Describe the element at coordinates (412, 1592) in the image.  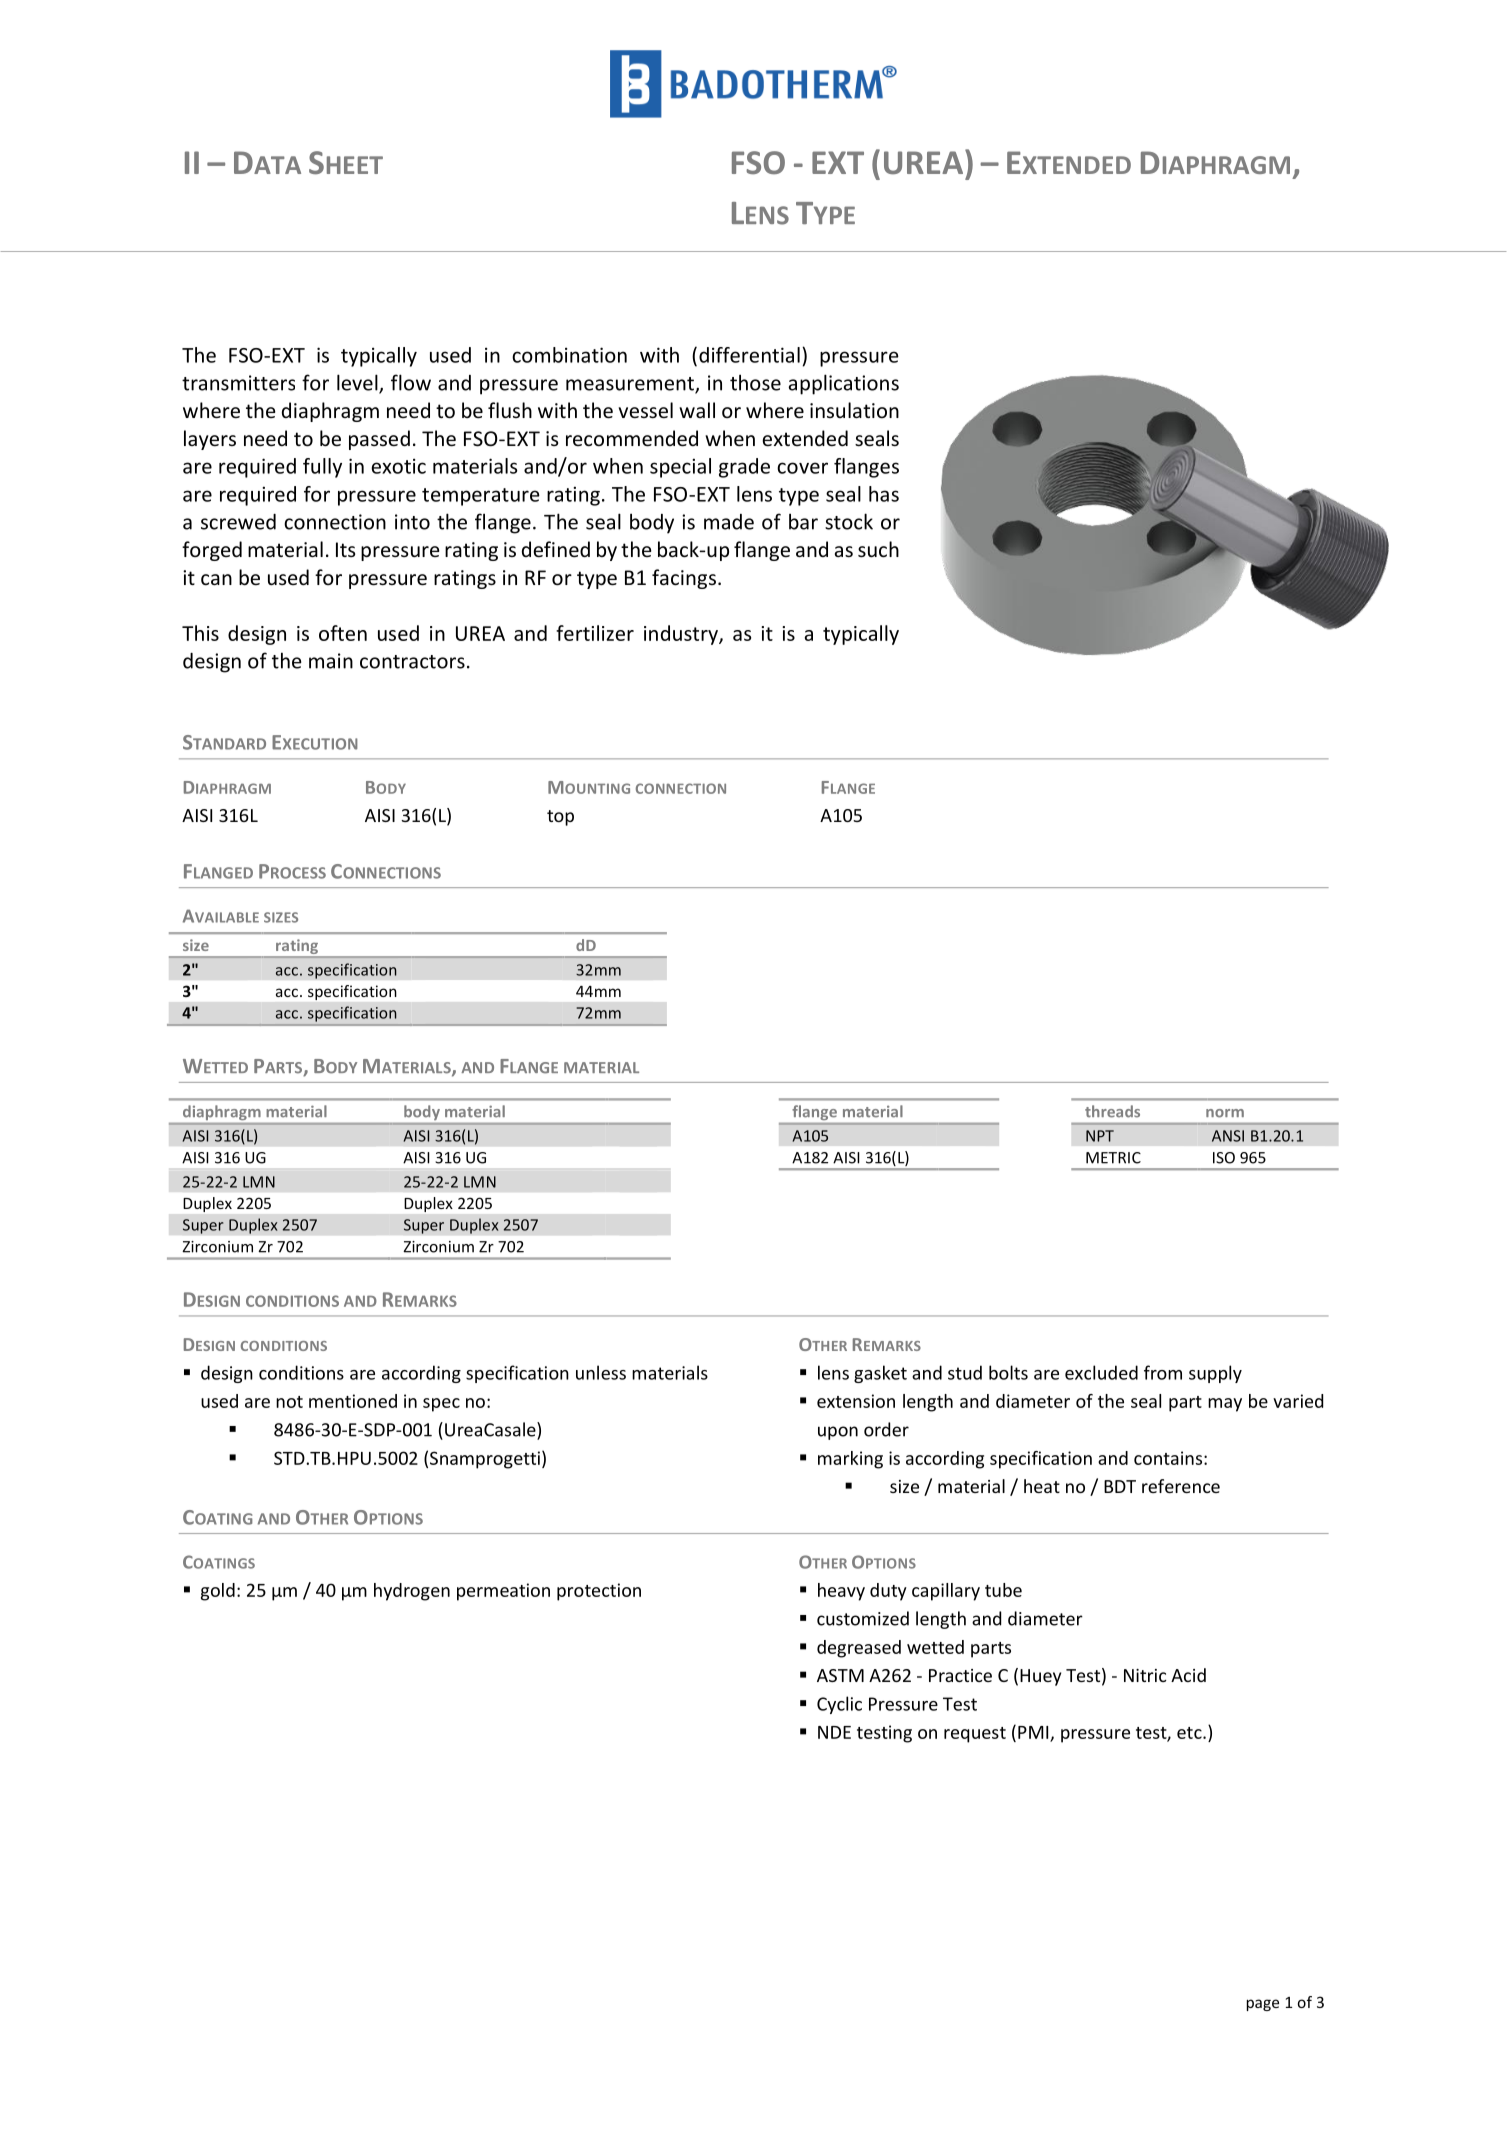
I see `hydrogen` at that location.
